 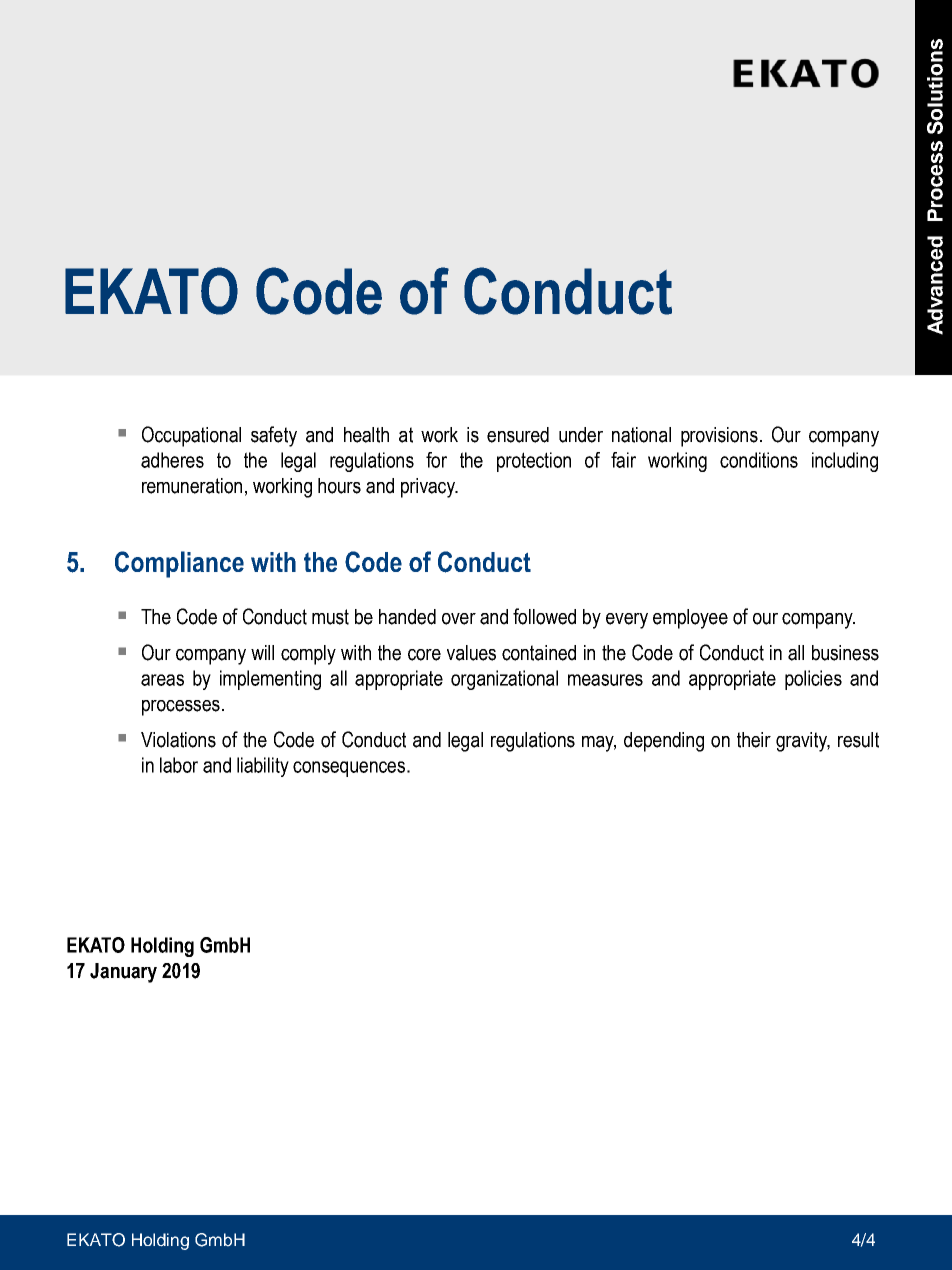 What do you see at coordinates (349, 769) in the page?
I see `consequences` at bounding box center [349, 769].
